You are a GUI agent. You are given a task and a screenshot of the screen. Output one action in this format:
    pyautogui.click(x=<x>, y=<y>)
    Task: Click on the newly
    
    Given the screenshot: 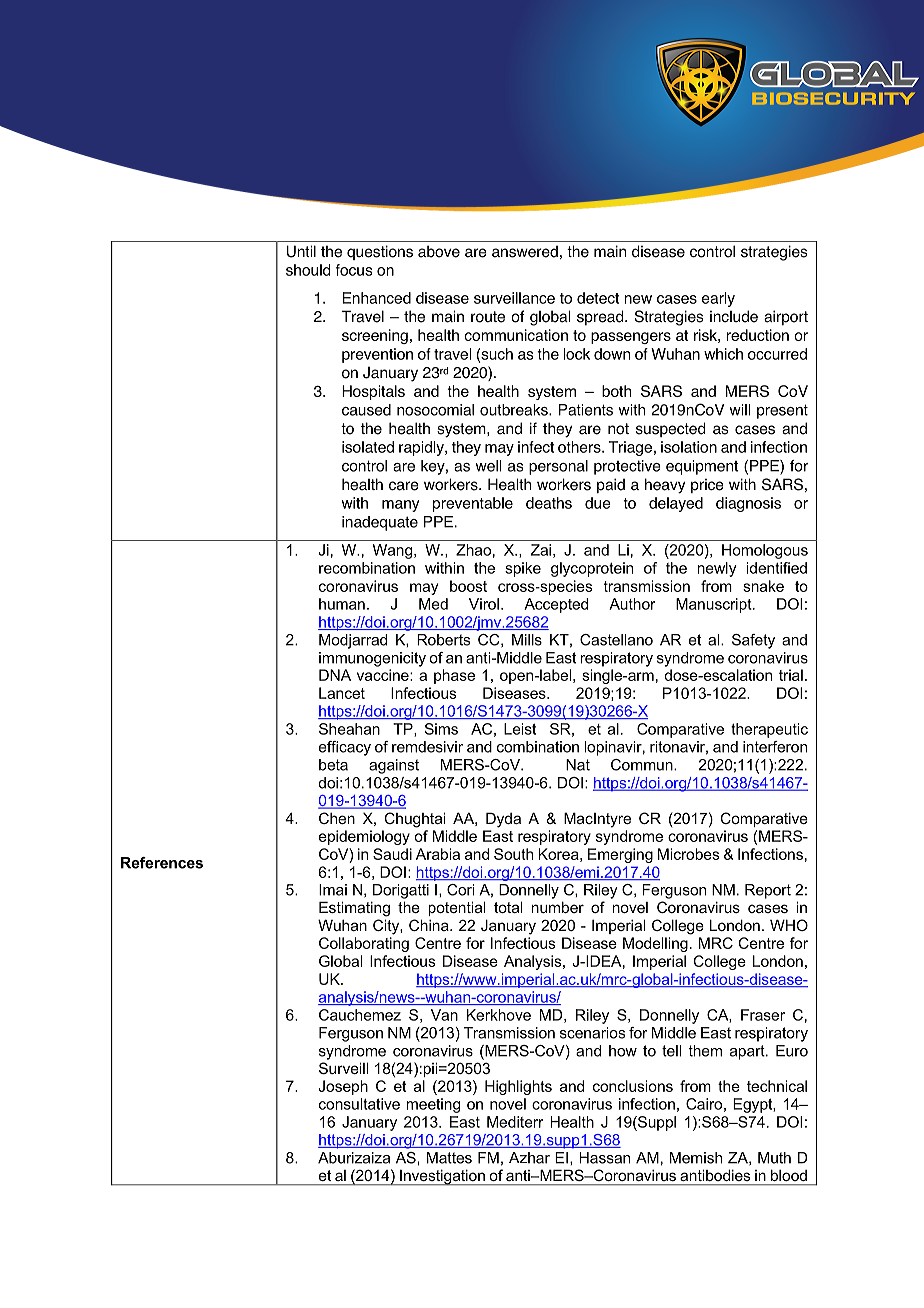 What is the action you would take?
    pyautogui.click(x=717, y=569)
